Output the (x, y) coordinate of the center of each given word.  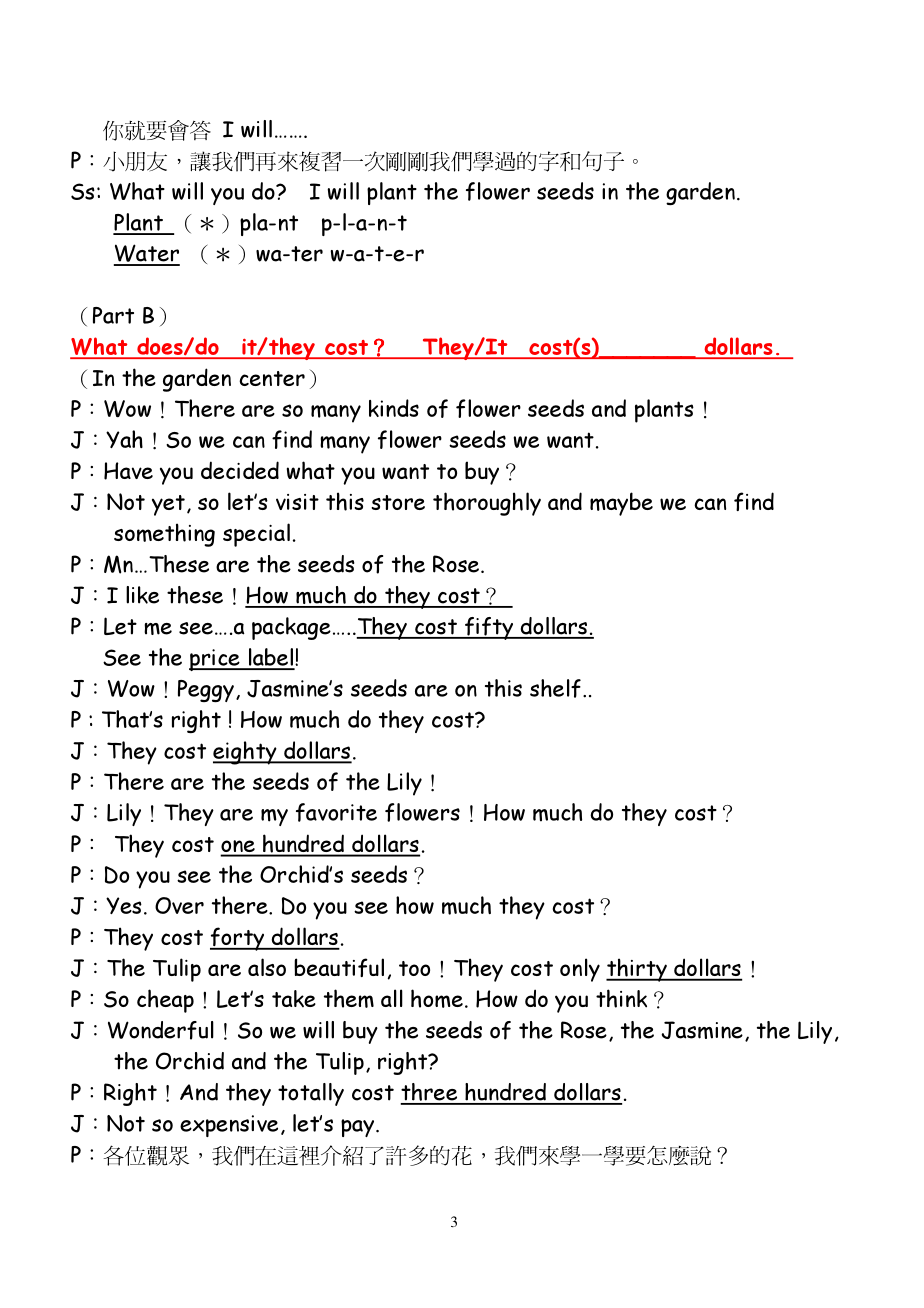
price (215, 660)
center (272, 378)
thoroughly (487, 504)
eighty (246, 753)
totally (311, 1094)
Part (113, 315)
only (580, 970)
